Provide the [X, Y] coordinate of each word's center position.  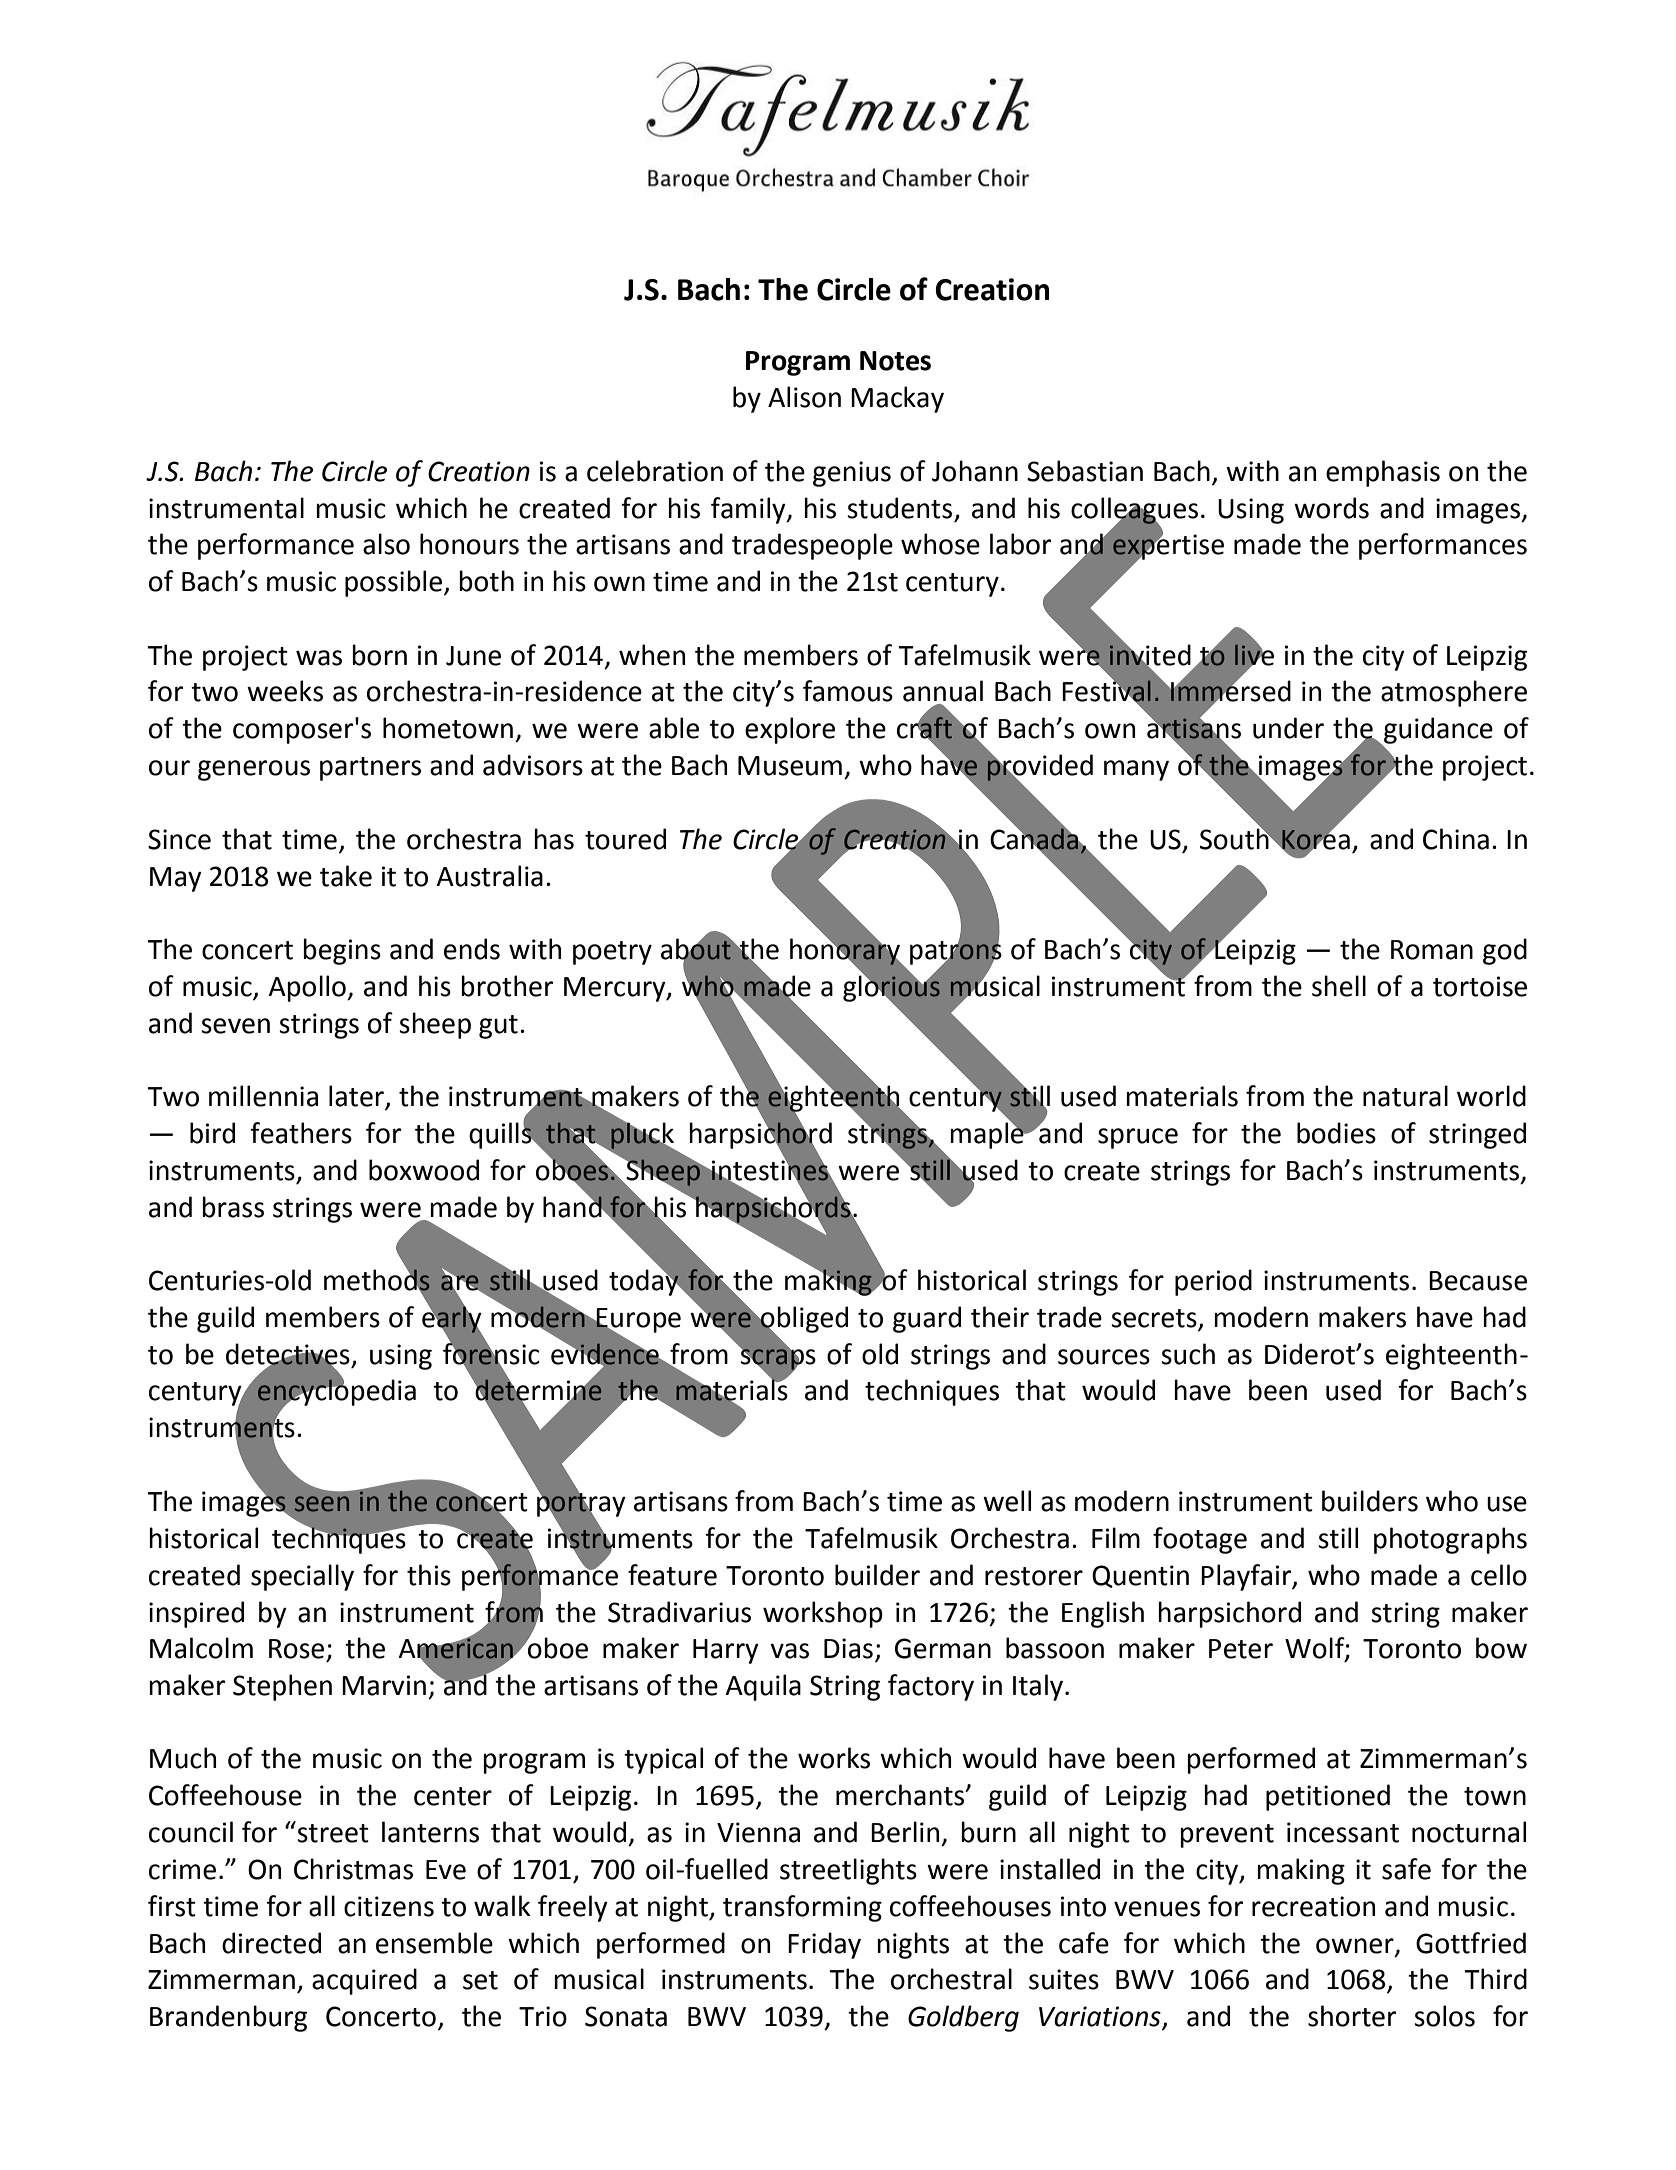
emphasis [1383, 473]
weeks [285, 691]
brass [233, 1207]
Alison [804, 397]
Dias [848, 1648]
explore [790, 730]
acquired [364, 1981]
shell [1339, 986]
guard [927, 1319]
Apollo [308, 988]
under [1288, 728]
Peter [1241, 1649]
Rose [296, 1649]
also [386, 544]
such [1188, 1354]
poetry [612, 953]
